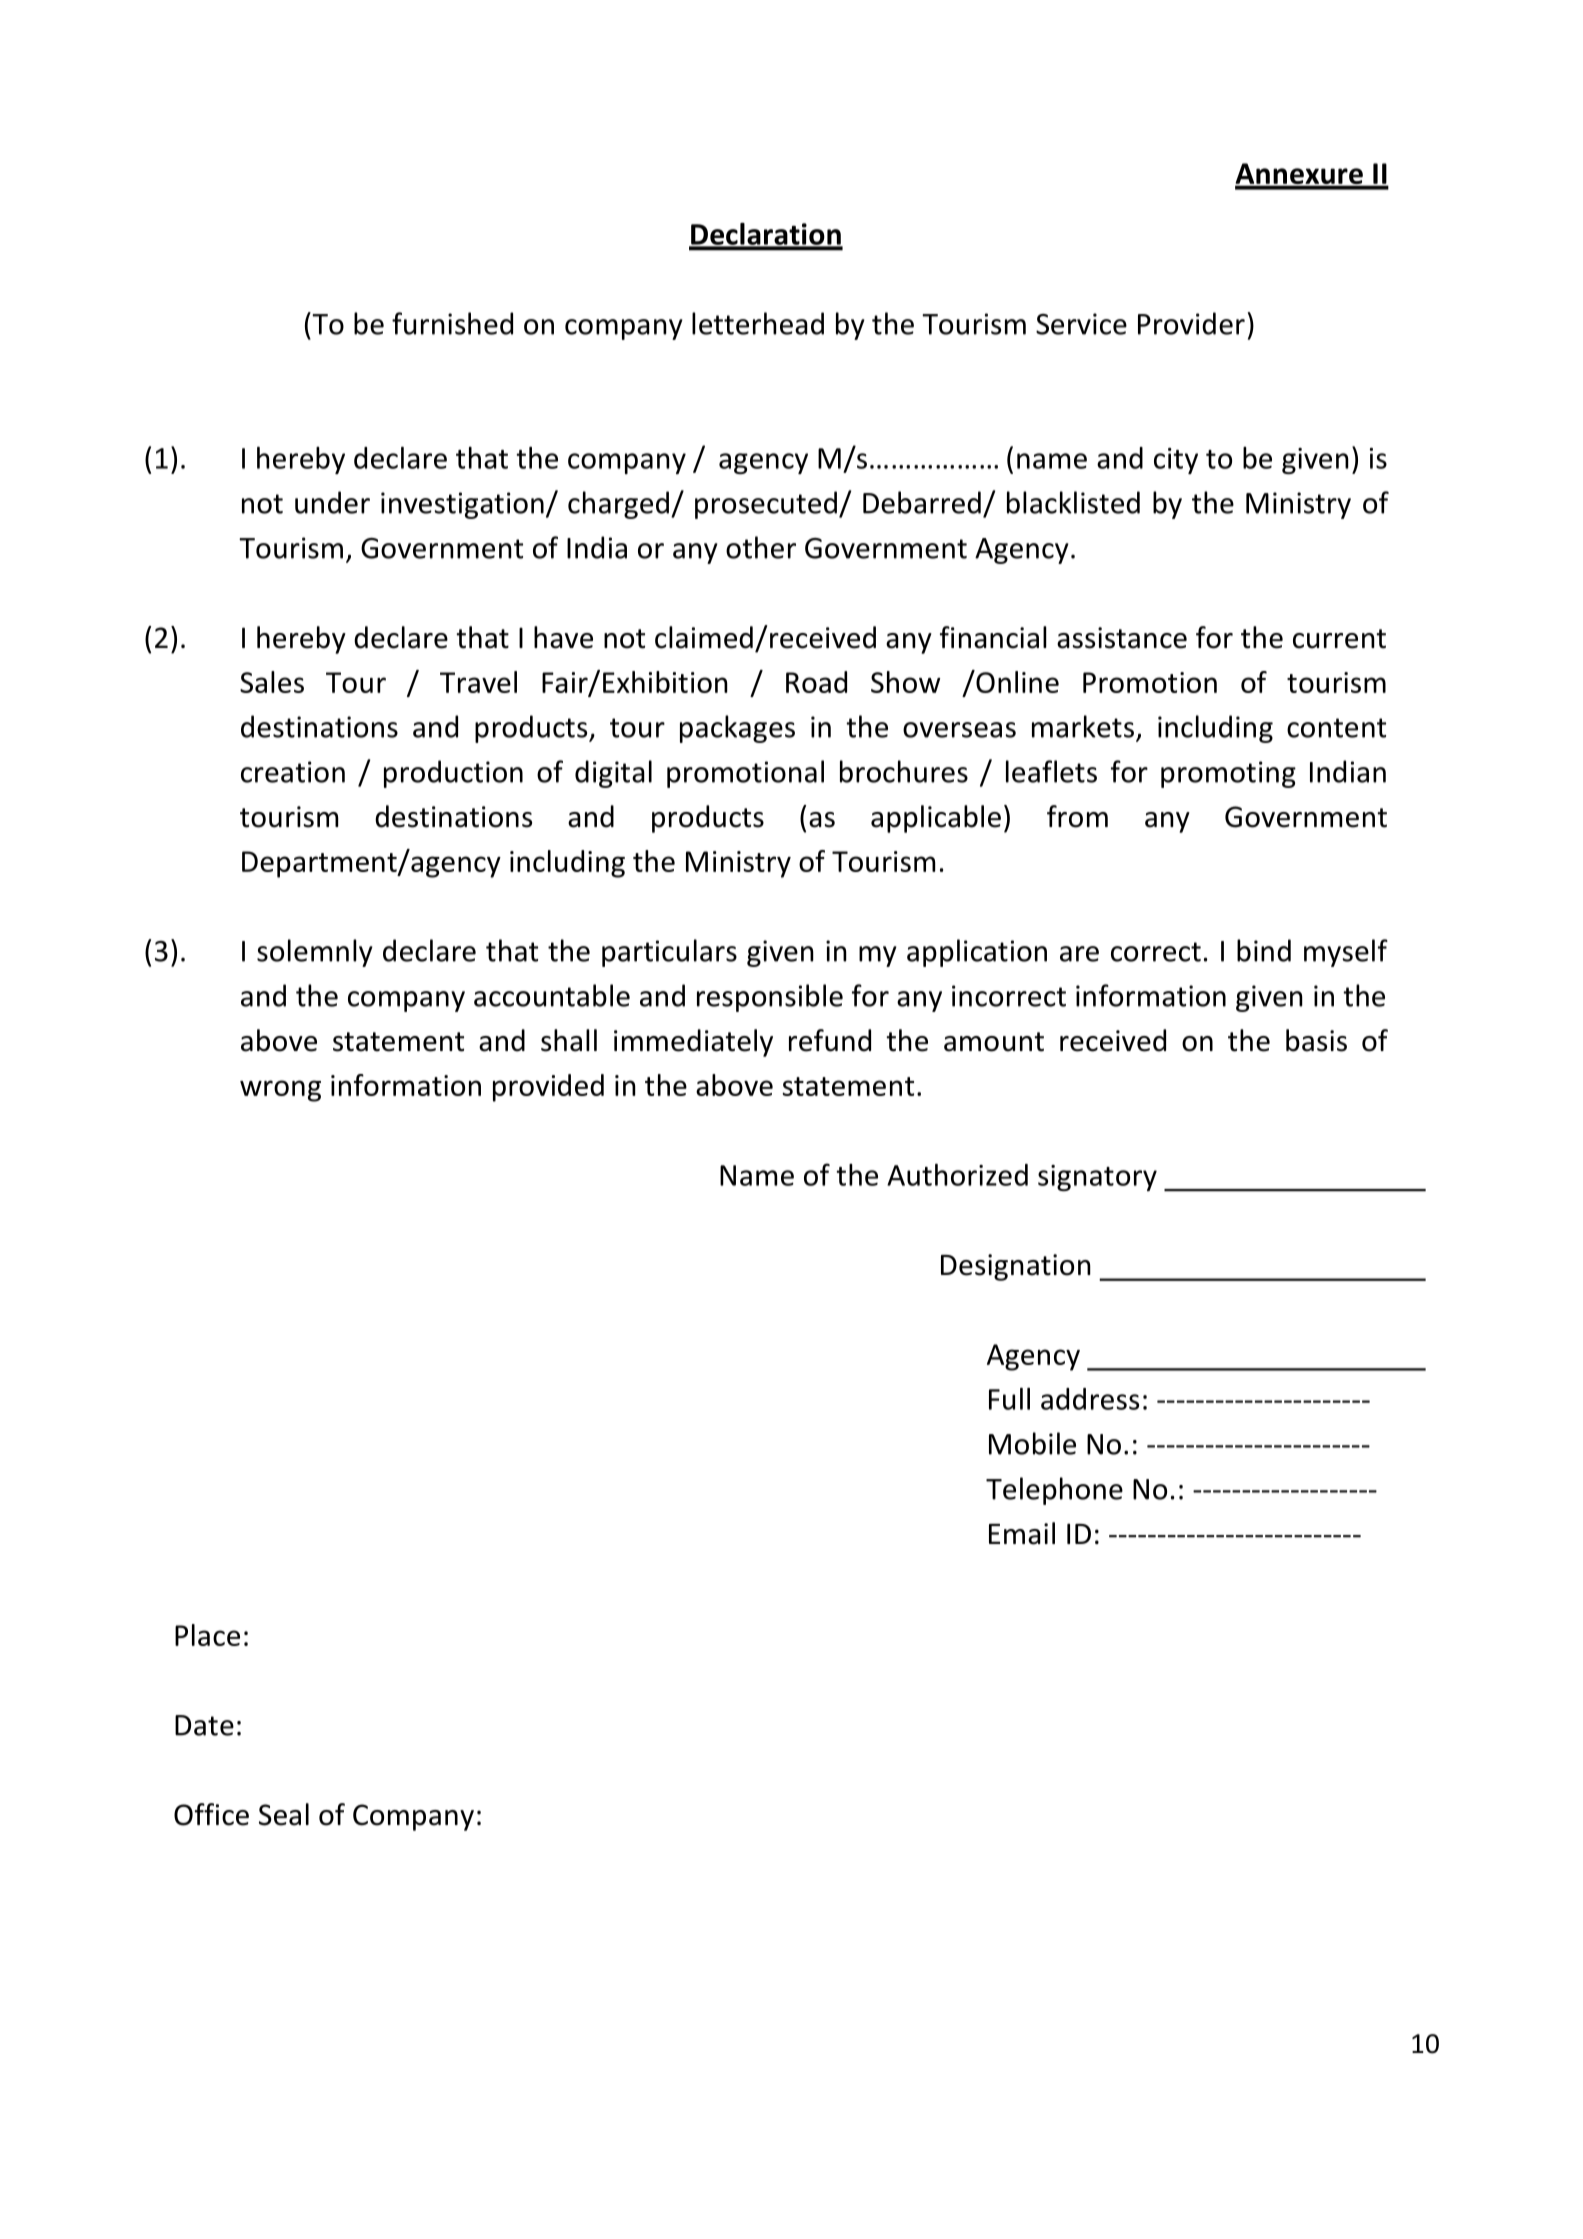  Describe the element at coordinates (766, 505) in the image. I see `prosecuted` at that location.
